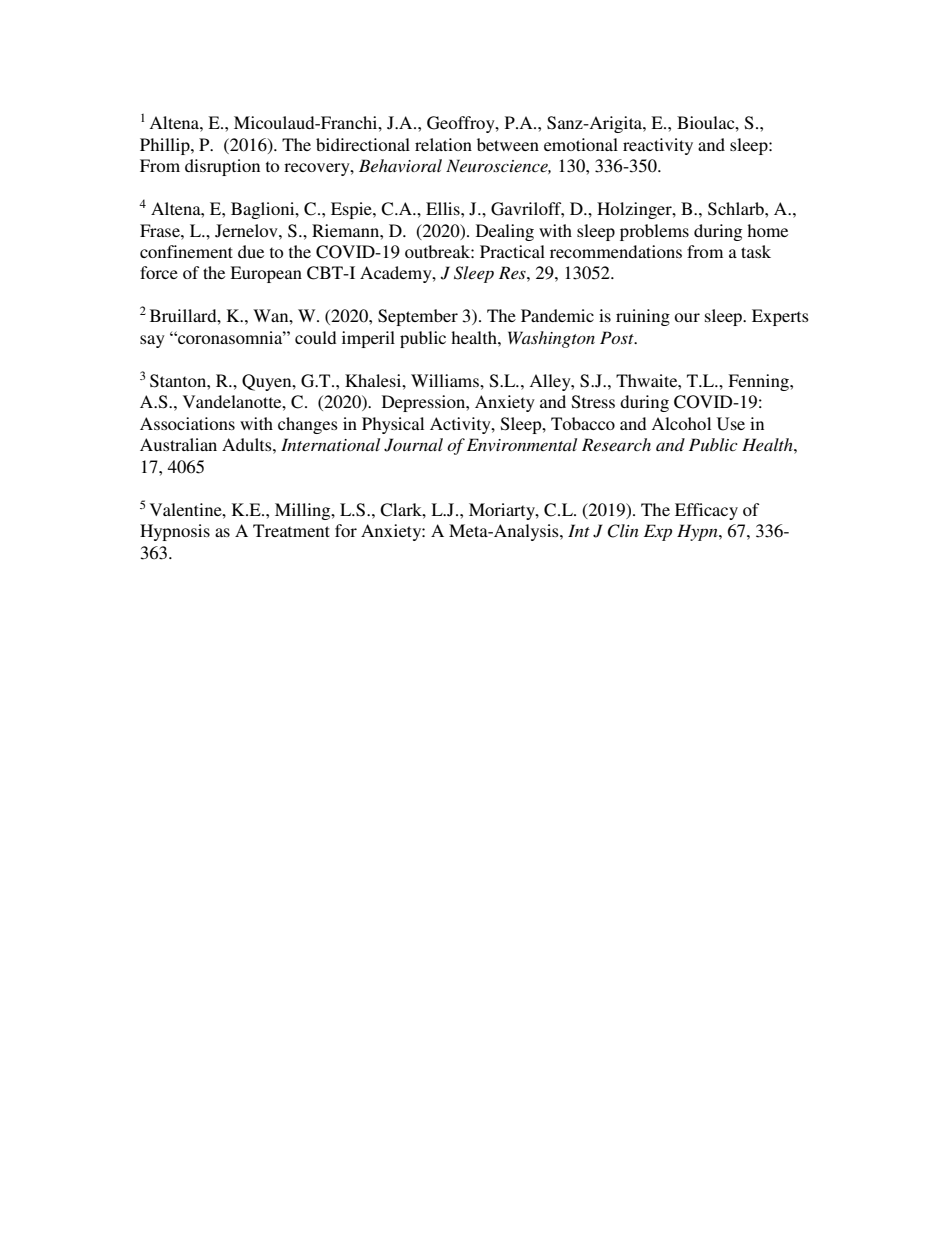  I want to click on Post, so click(618, 337).
